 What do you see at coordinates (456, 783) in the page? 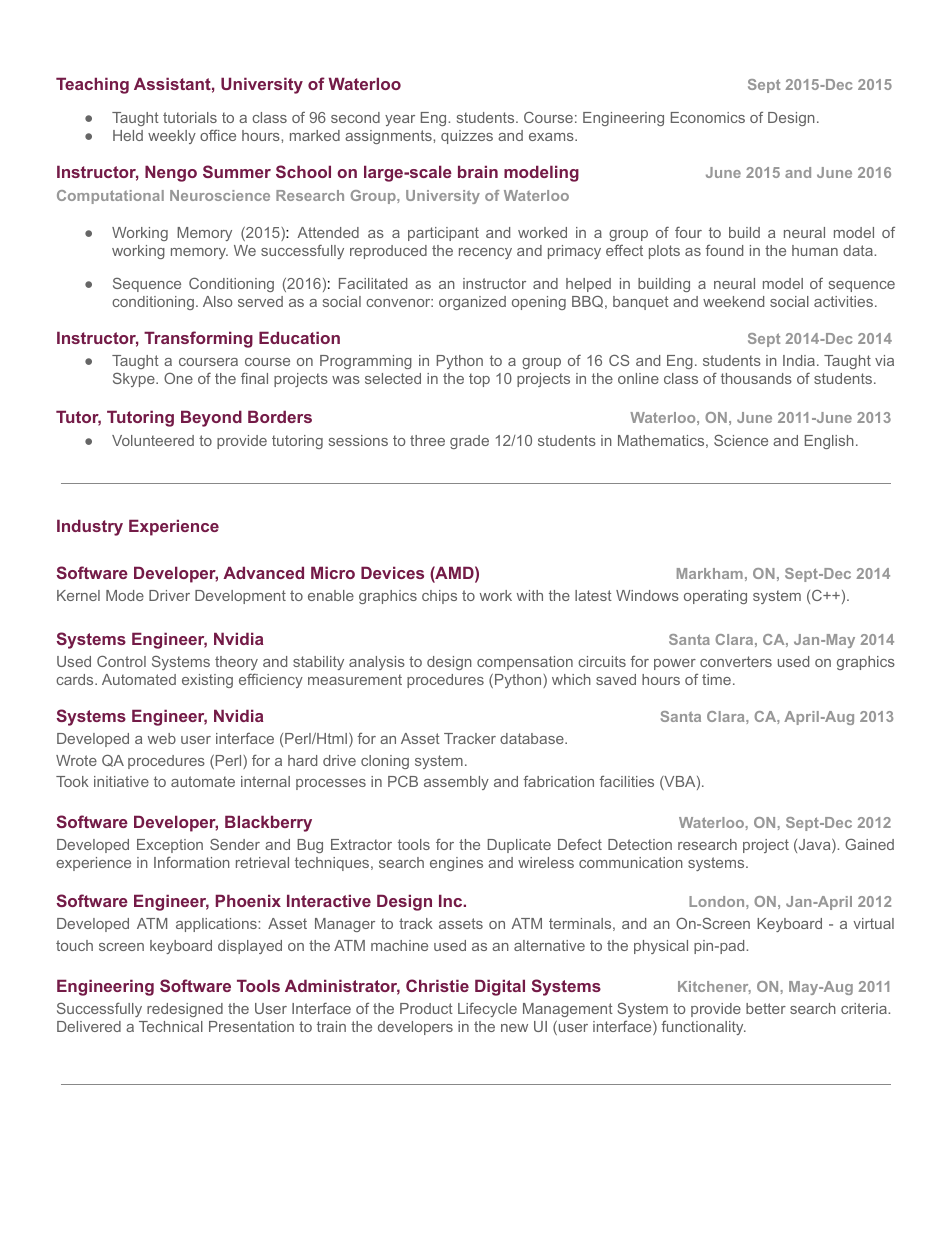
I see `assembly` at bounding box center [456, 783].
